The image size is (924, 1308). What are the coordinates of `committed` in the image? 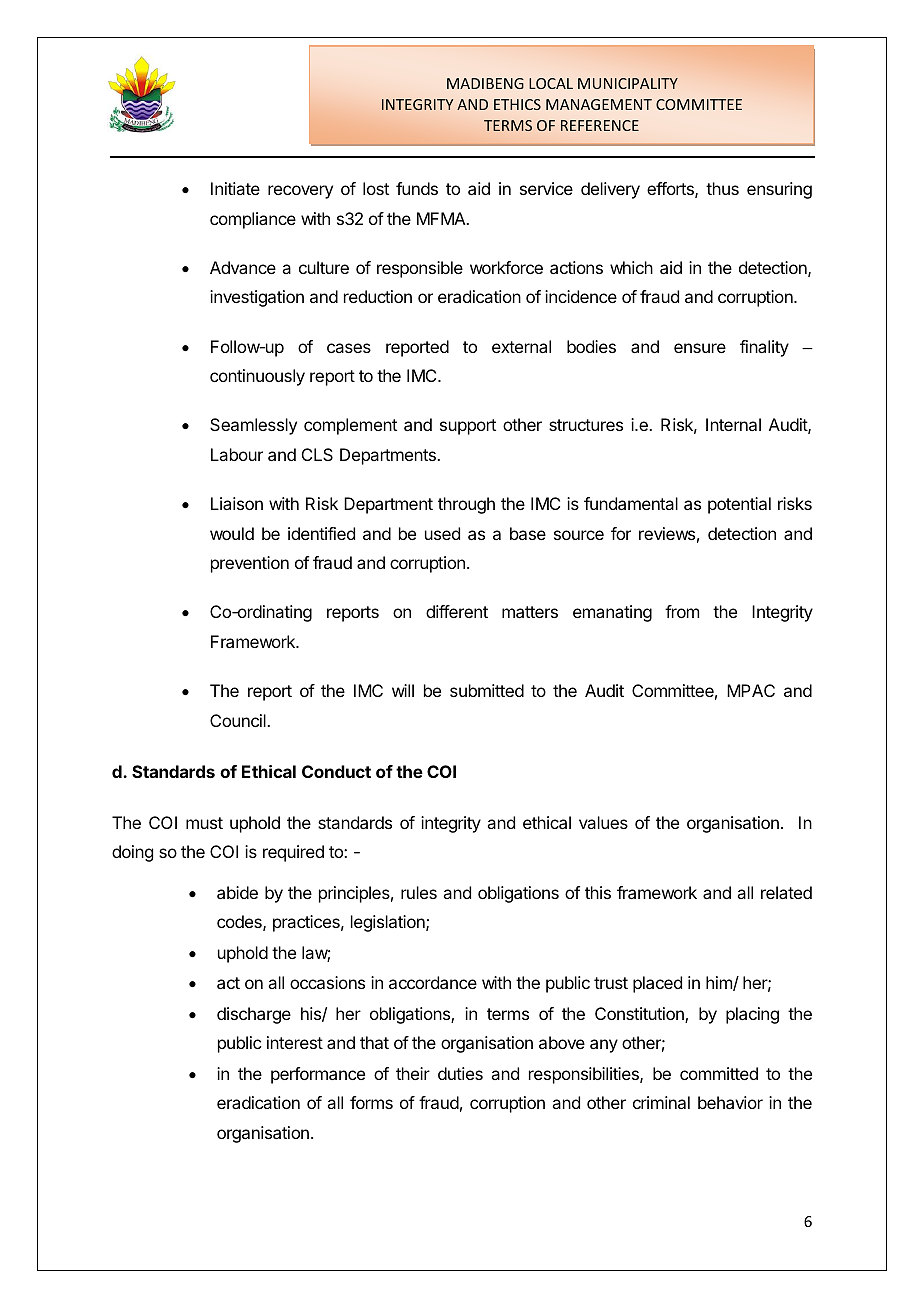 It's located at (719, 1073).
